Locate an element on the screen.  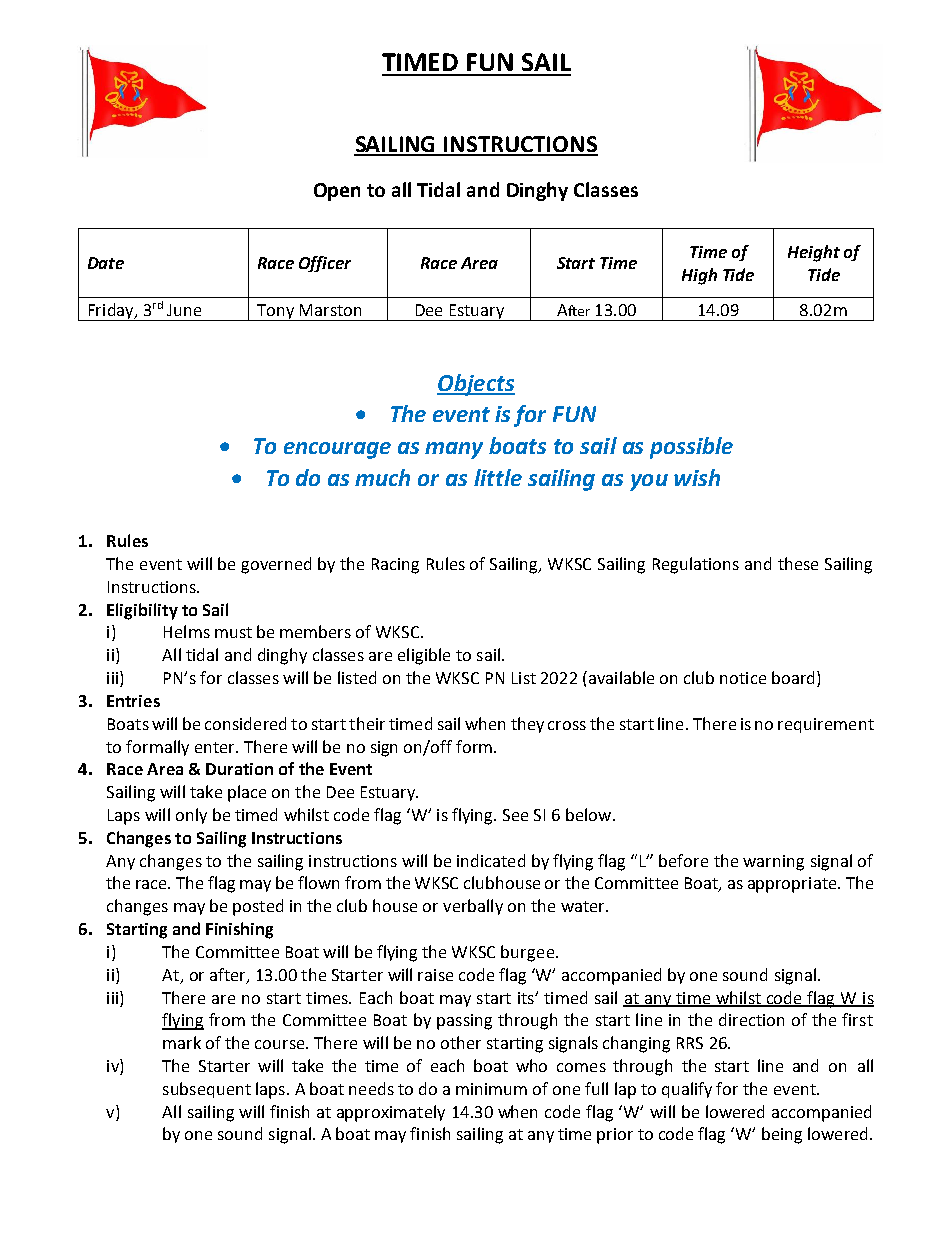
Height is located at coordinates (814, 253).
